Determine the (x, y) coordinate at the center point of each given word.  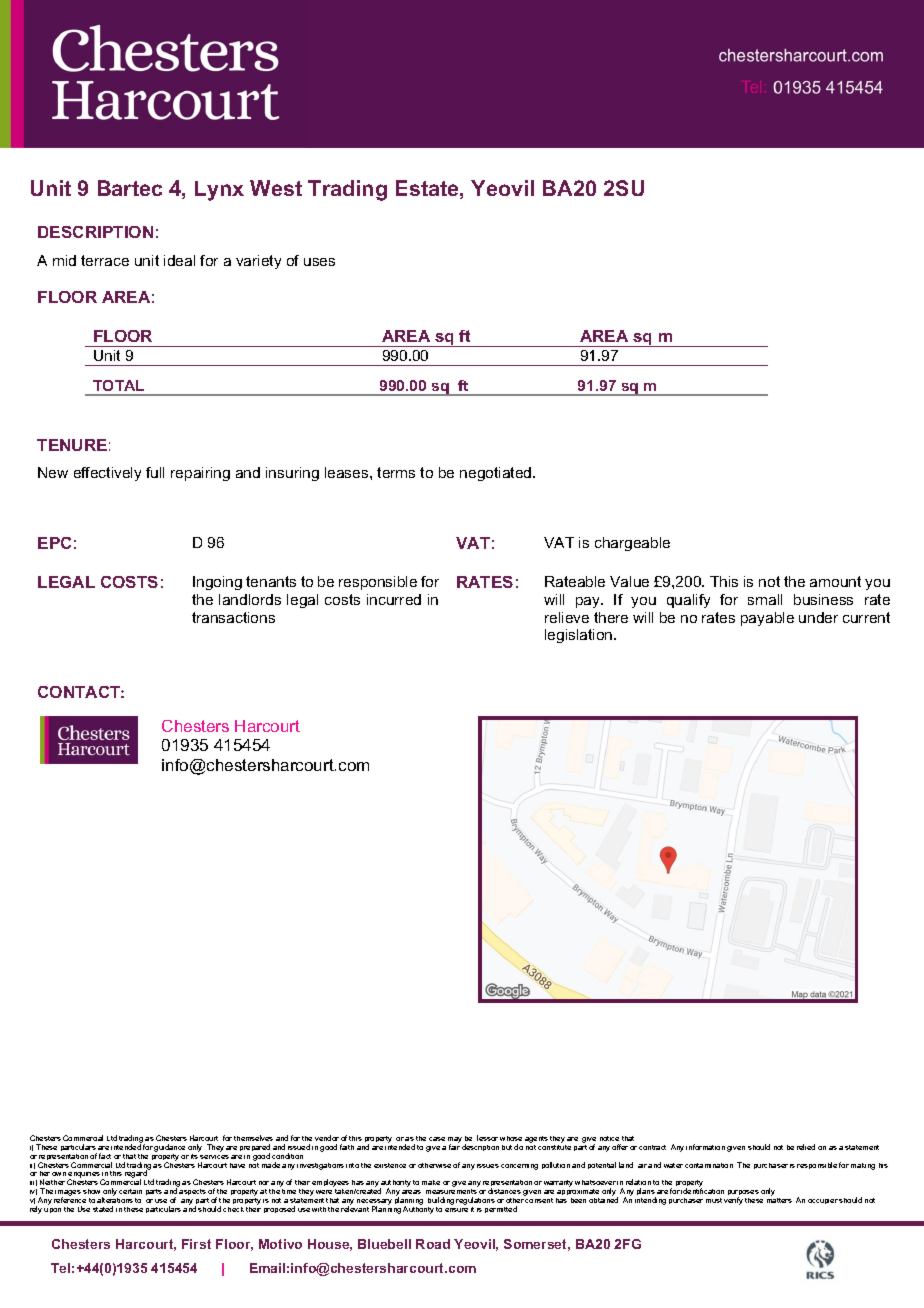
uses (319, 262)
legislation (580, 636)
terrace (105, 260)
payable (767, 619)
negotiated (497, 474)
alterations (115, 1200)
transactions (233, 617)
